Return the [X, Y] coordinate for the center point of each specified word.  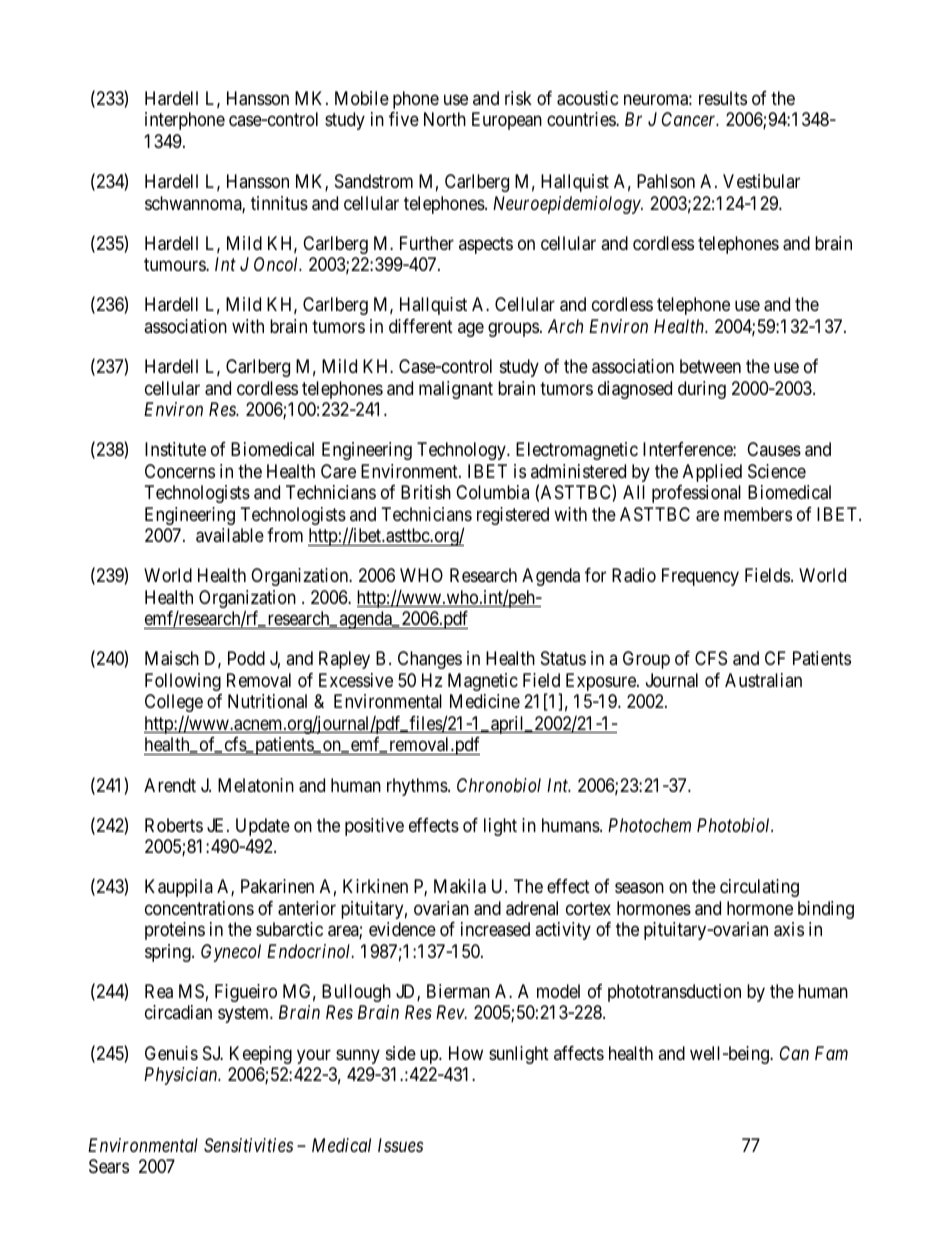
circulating [759, 888]
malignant [456, 390]
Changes [430, 660]
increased [495, 929]
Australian [763, 680]
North [445, 119]
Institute [175, 449]
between [710, 366]
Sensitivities [248, 1145]
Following [183, 682]
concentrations [199, 908]
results [723, 98]
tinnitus [279, 203]
